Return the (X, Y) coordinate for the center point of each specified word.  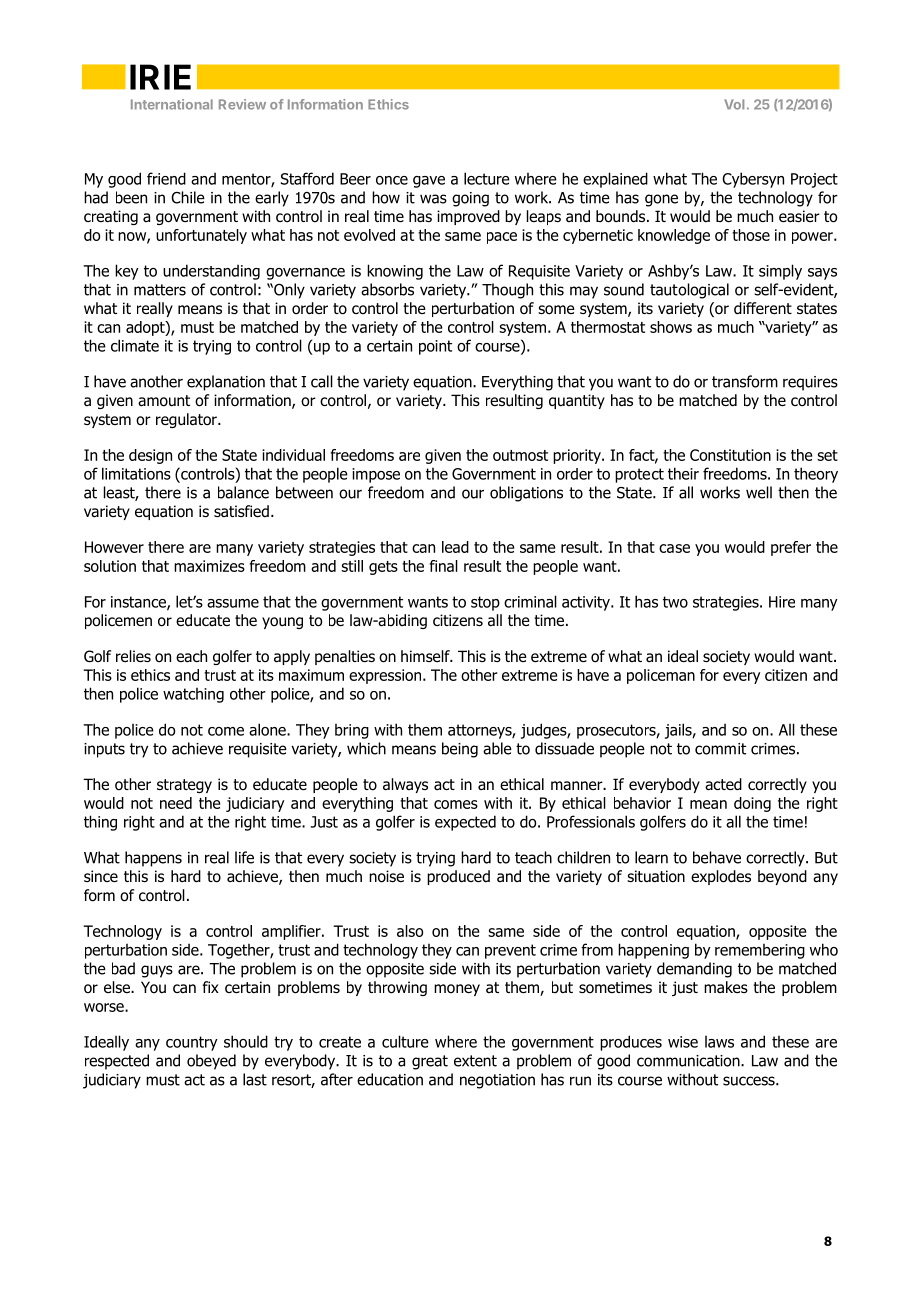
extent (475, 1061)
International (172, 104)
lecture (487, 178)
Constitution (730, 455)
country (192, 1043)
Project (814, 180)
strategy (184, 786)
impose (376, 475)
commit (720, 749)
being (460, 750)
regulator (187, 420)
